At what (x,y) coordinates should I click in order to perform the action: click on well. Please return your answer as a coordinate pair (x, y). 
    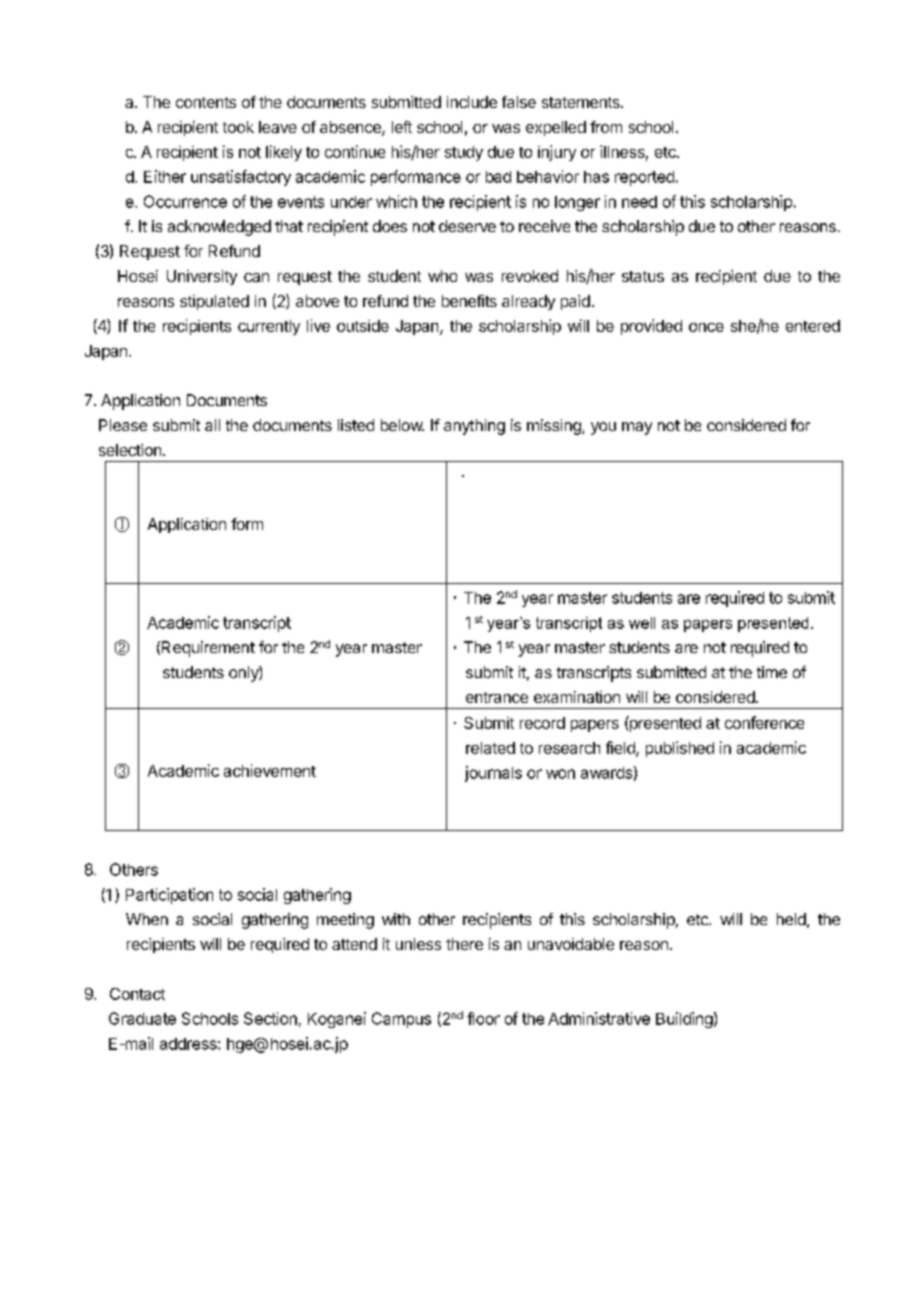
    Looking at the image, I should click on (642, 623).
